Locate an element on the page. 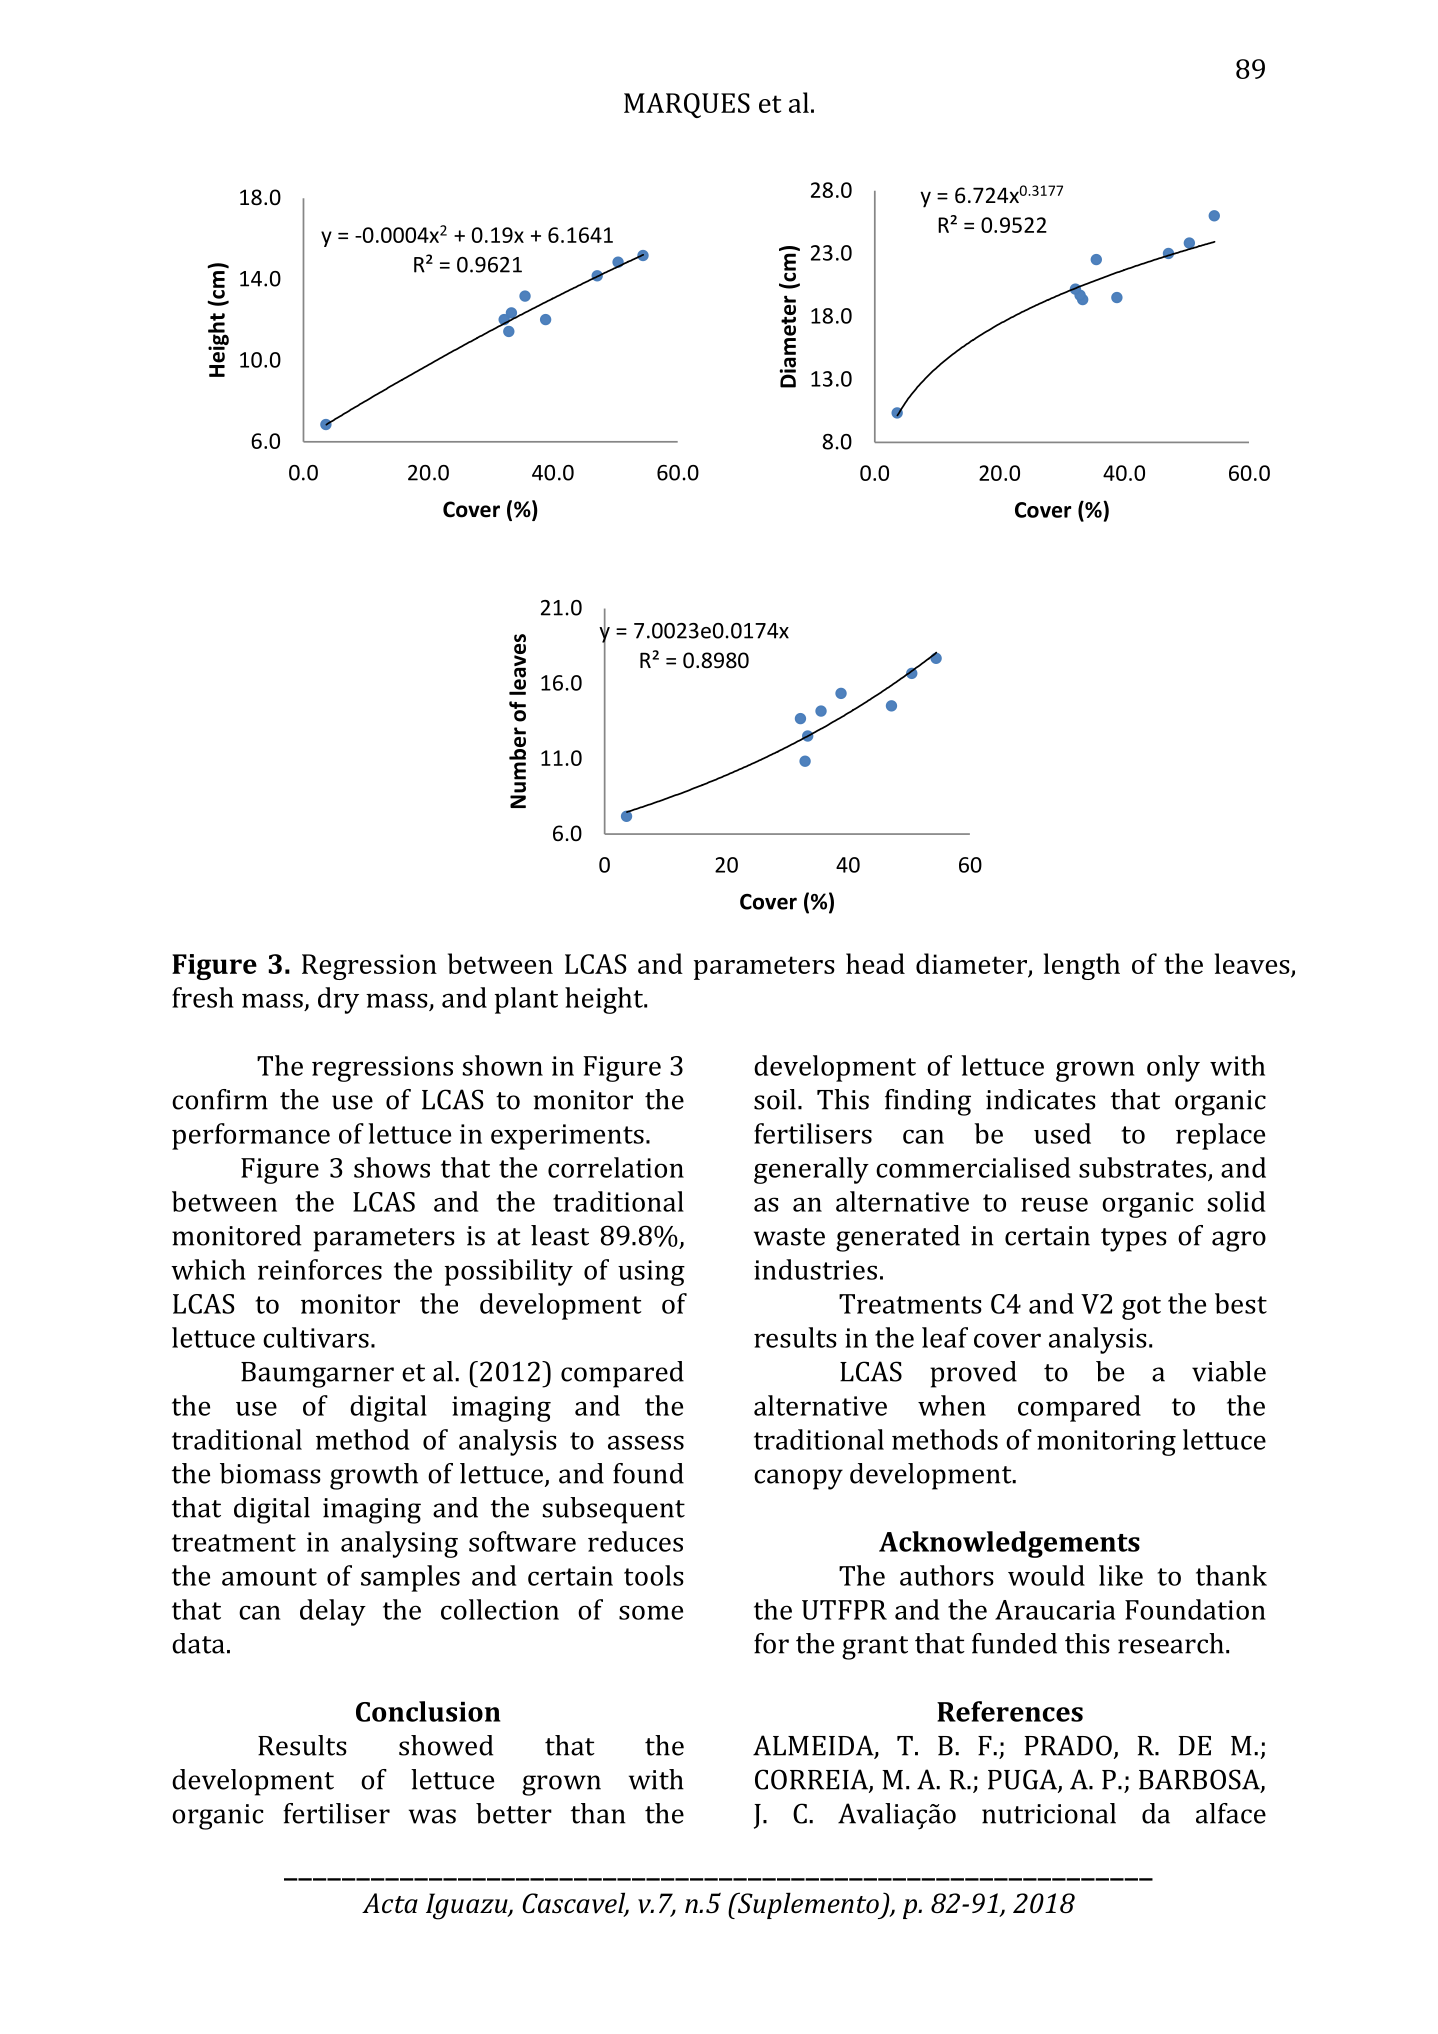 The image size is (1438, 2034). length is located at coordinates (1082, 966).
